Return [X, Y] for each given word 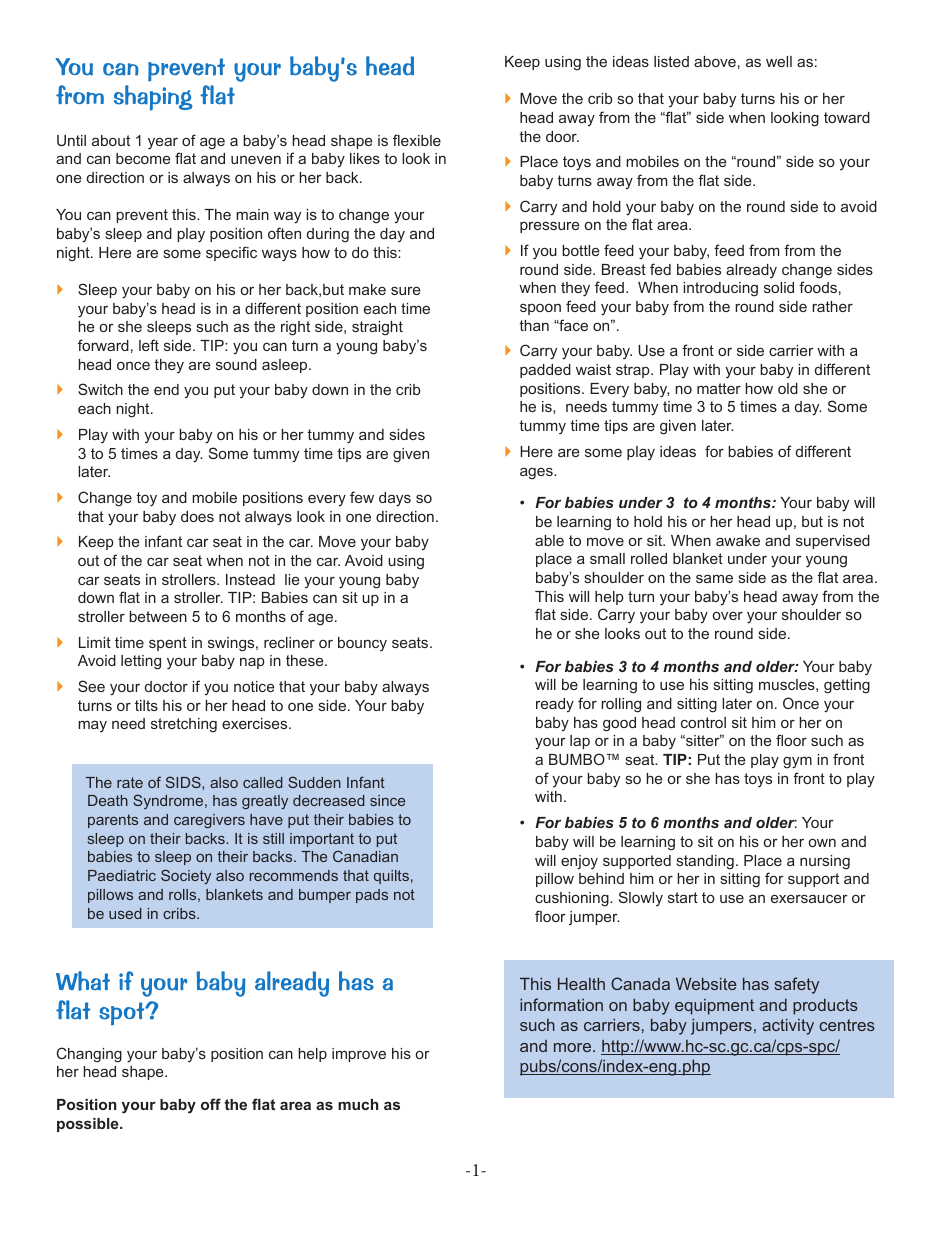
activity [788, 1027]
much [358, 1104]
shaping [153, 98]
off [211, 1104]
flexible [417, 140]
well [779, 61]
